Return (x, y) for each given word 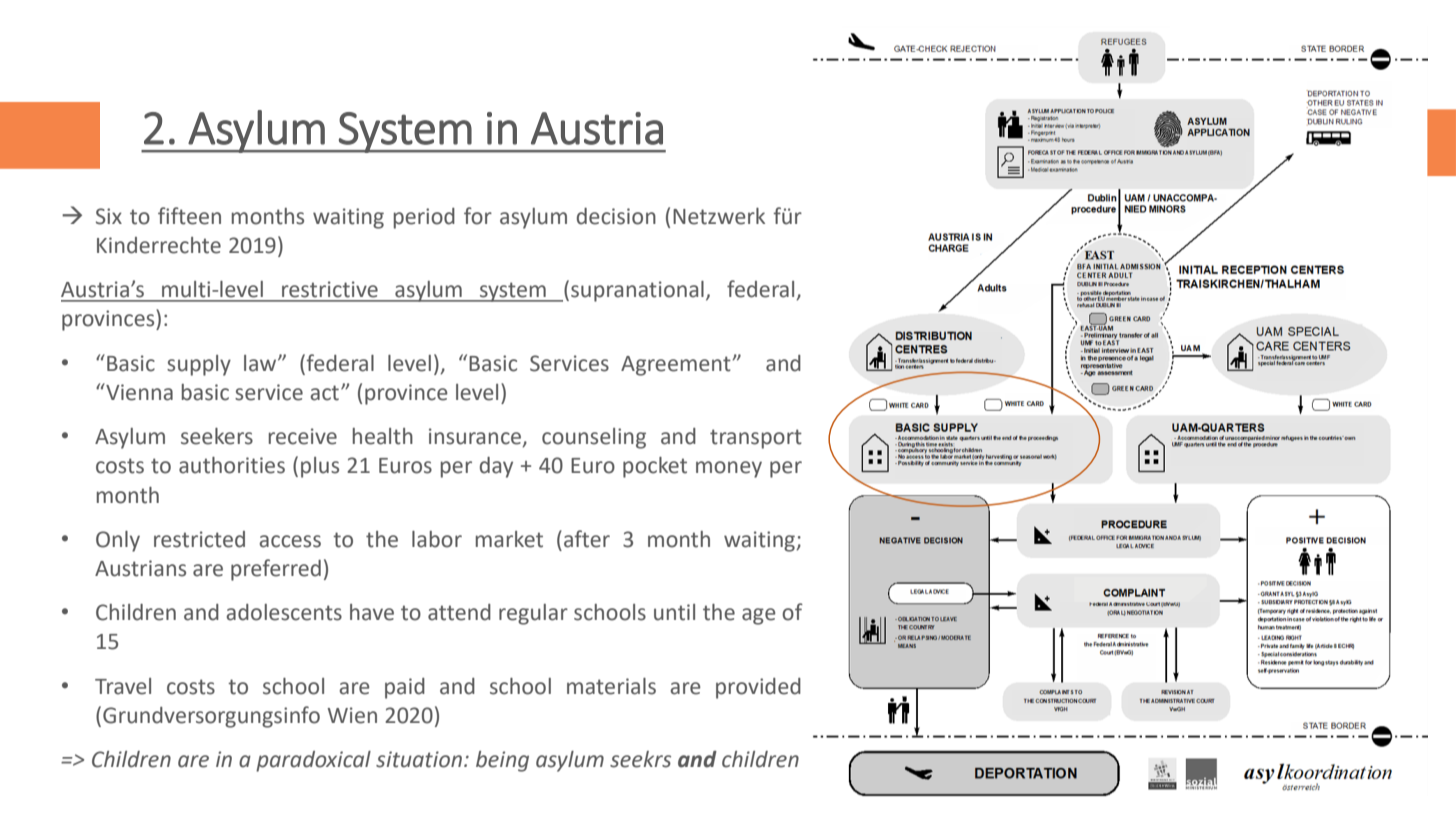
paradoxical (313, 761)
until (674, 612)
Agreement (676, 366)
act (324, 393)
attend (459, 612)
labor (437, 539)
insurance (476, 437)
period (424, 218)
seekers (217, 436)
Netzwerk (719, 216)
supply (199, 365)
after (587, 539)
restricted (199, 539)
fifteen (189, 216)
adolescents (284, 612)
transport (756, 439)
